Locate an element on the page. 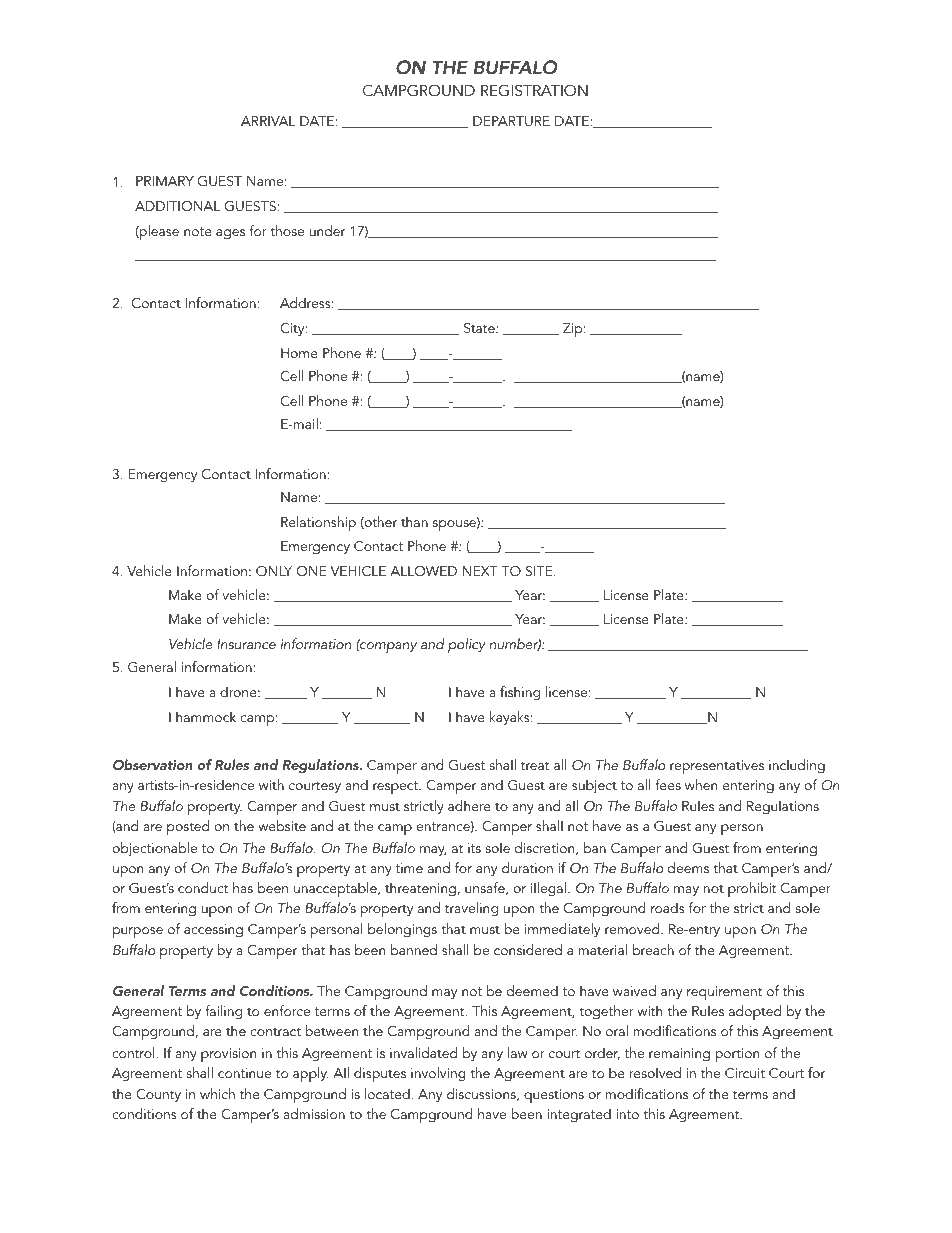 Image resolution: width=952 pixels, height=1233 pixels. REGISTRATION is located at coordinates (534, 90).
